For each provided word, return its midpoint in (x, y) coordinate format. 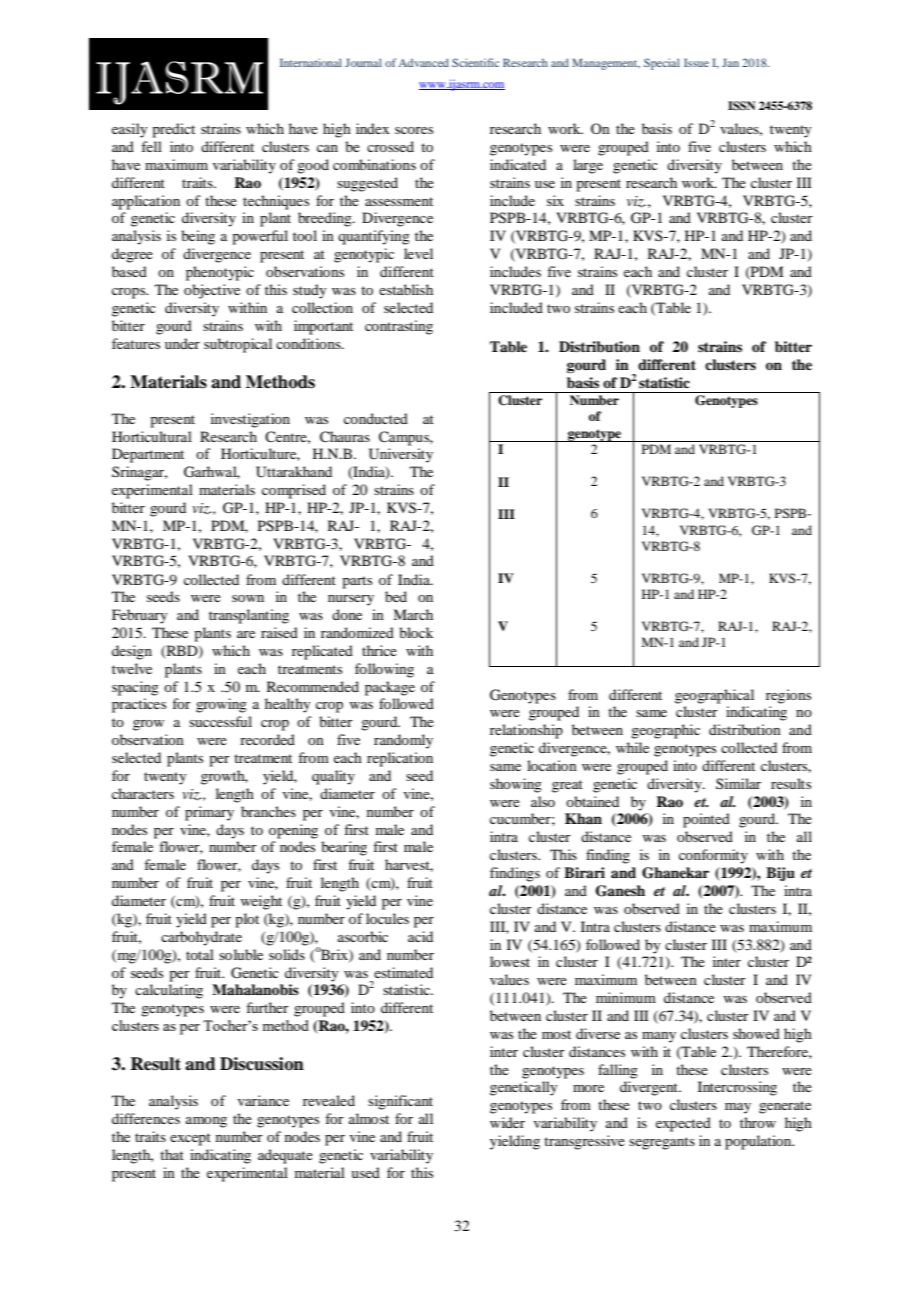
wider (507, 1122)
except (190, 1139)
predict (173, 130)
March (413, 614)
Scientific (476, 62)
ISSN (741, 106)
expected (683, 1124)
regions (788, 696)
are (246, 634)
